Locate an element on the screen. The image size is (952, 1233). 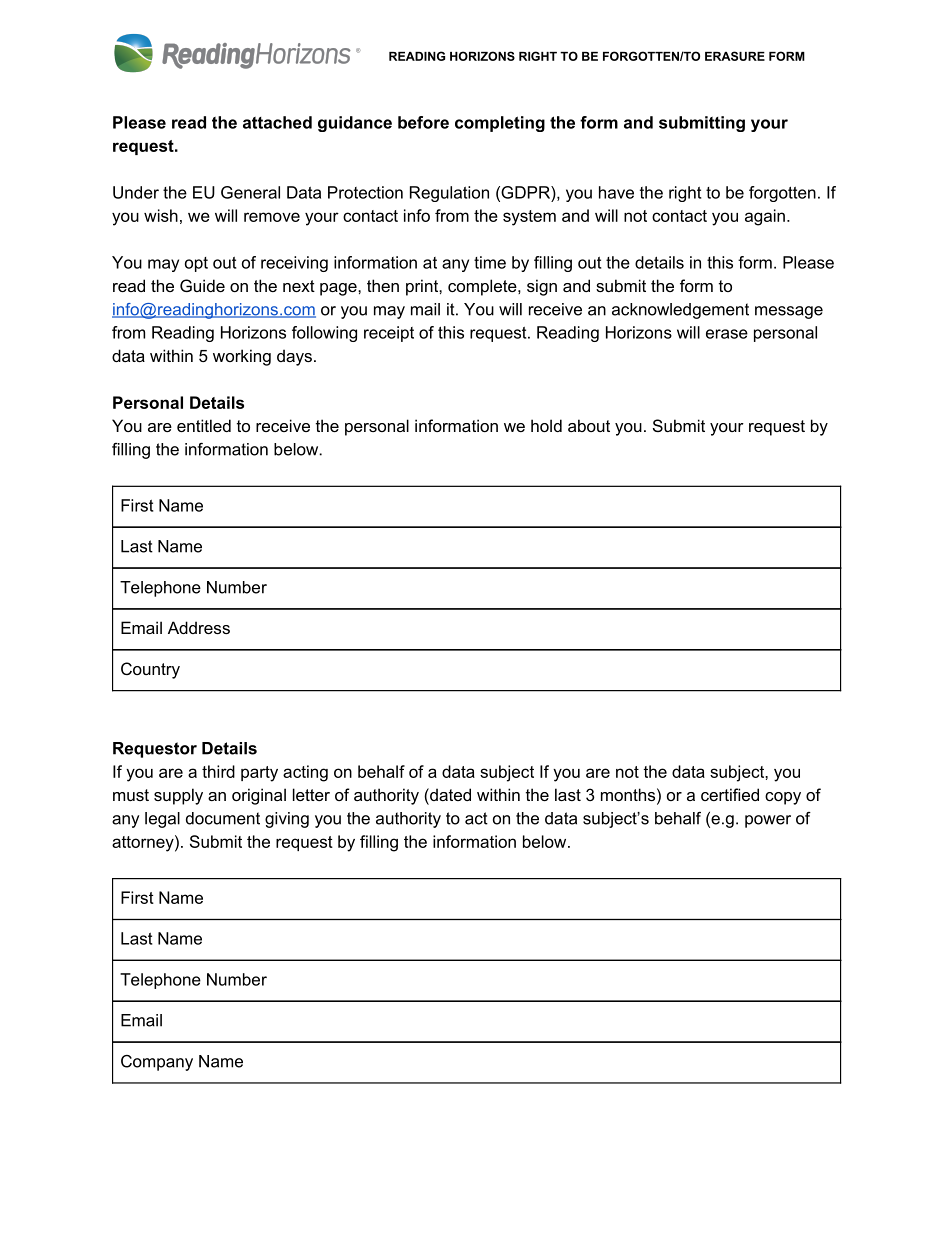
attached is located at coordinates (277, 122).
